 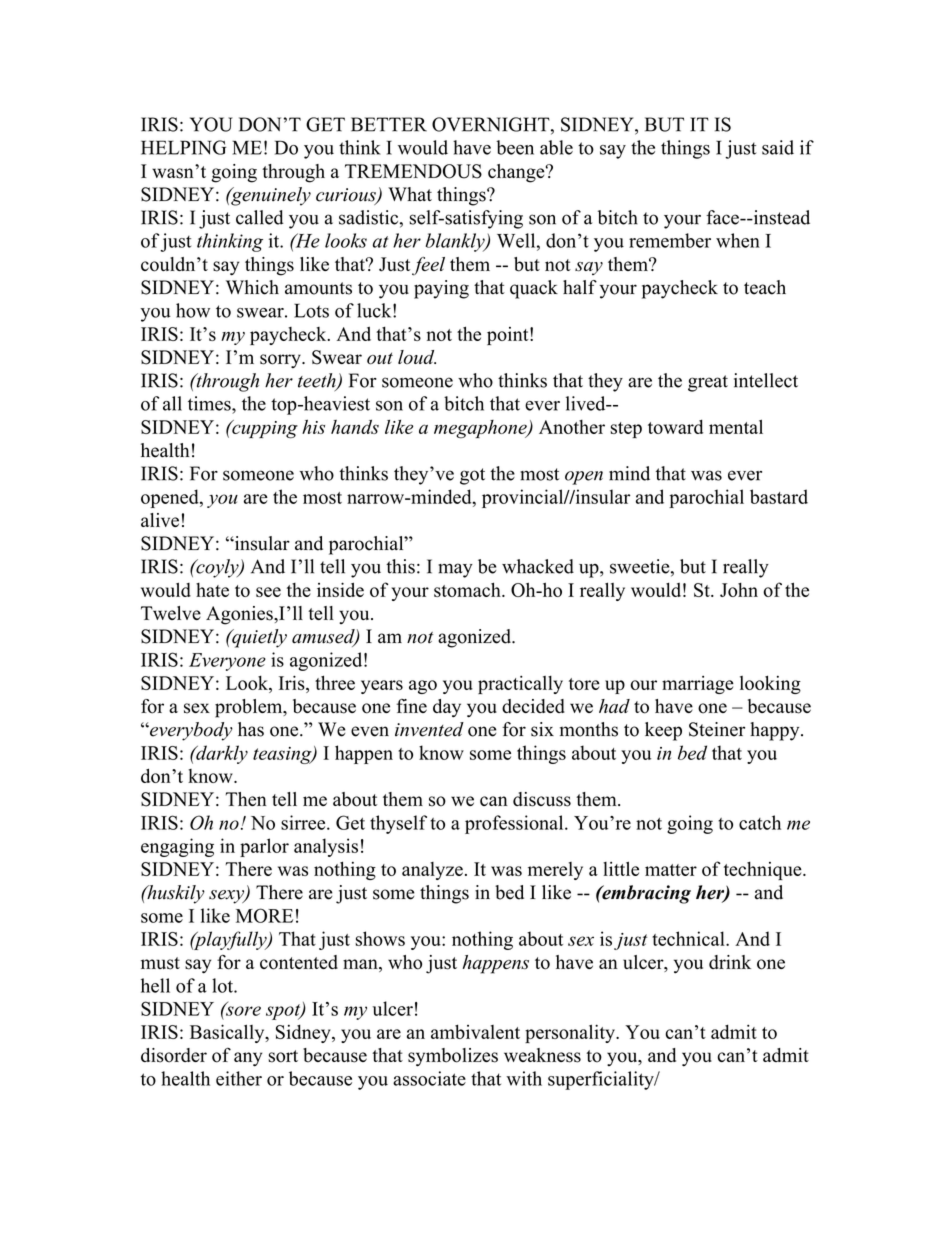 What do you see at coordinates (515, 147) in the image?
I see `been` at bounding box center [515, 147].
